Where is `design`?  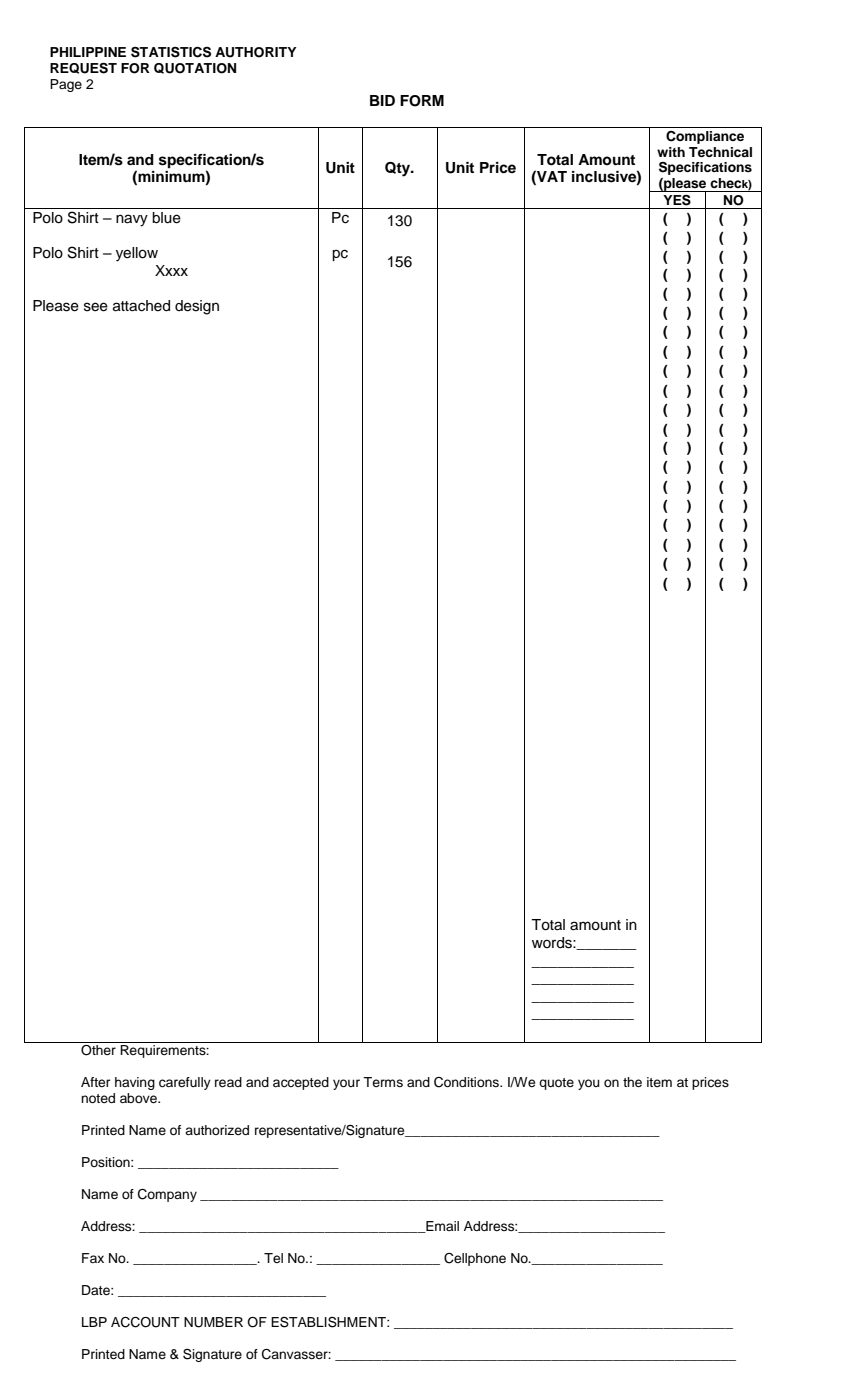
design is located at coordinates (197, 307).
